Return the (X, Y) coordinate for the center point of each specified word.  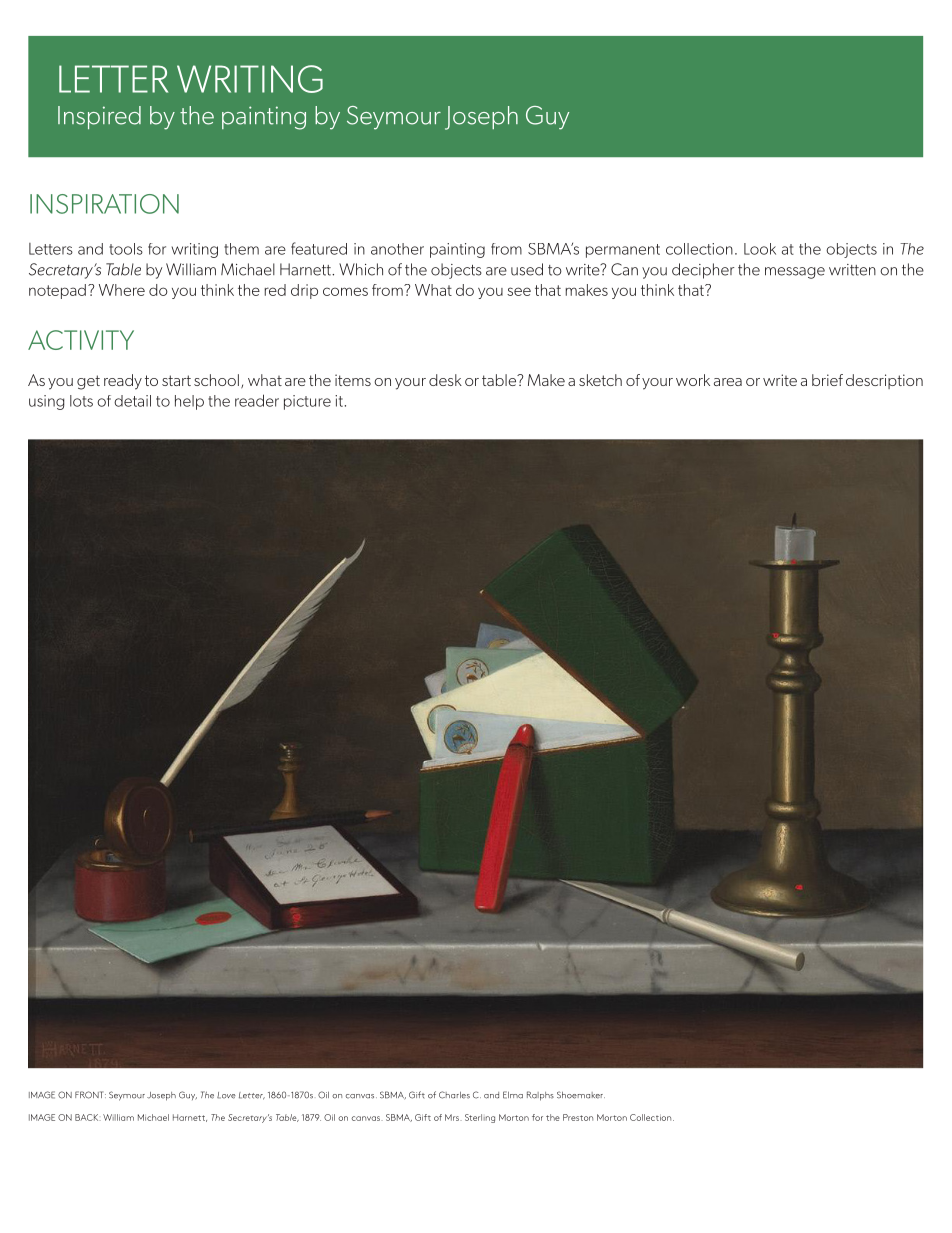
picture (307, 402)
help (189, 402)
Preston (578, 1117)
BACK (88, 1117)
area (728, 382)
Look (760, 249)
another (397, 249)
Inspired (99, 117)
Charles (454, 1095)
